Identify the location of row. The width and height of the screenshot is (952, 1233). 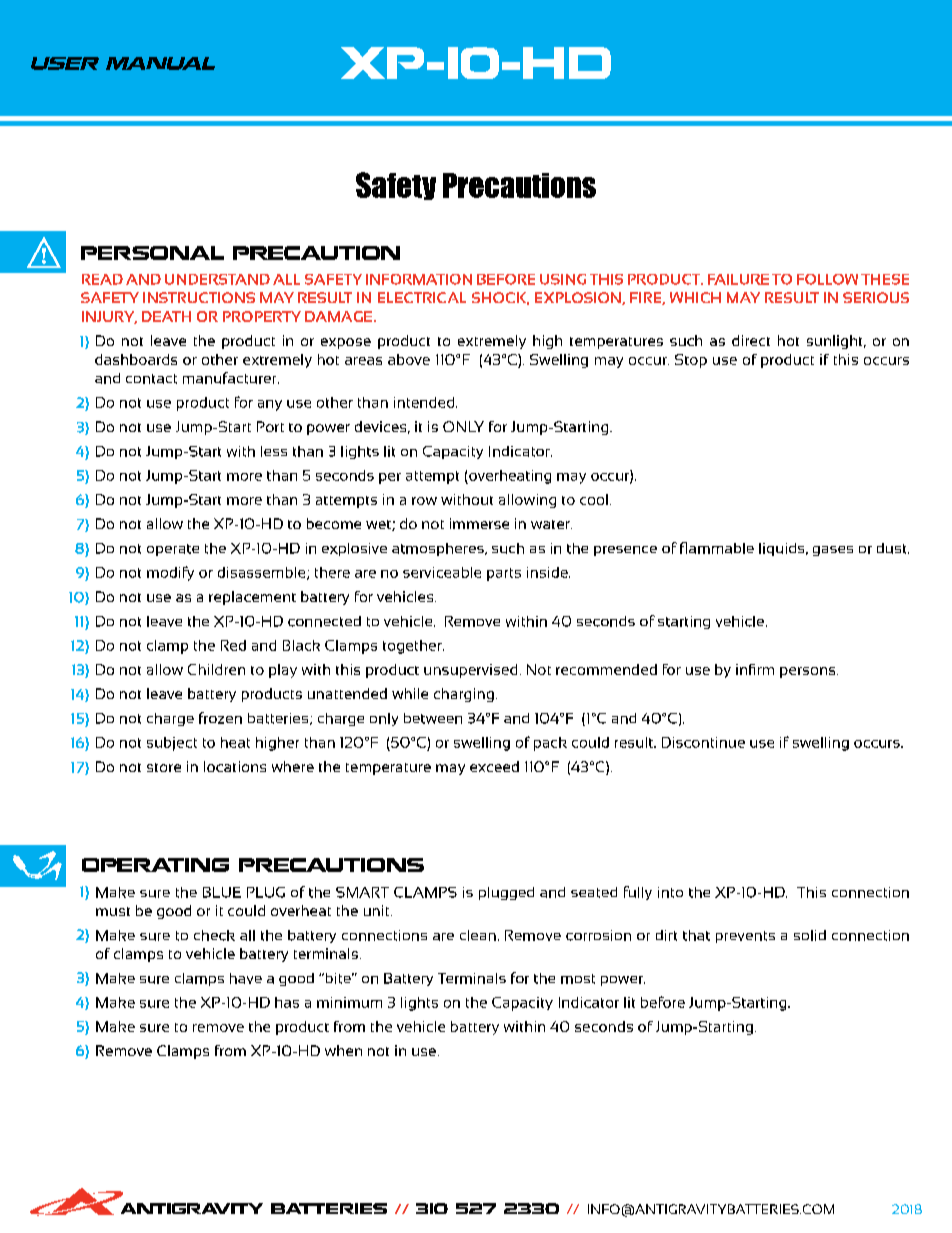
(424, 501).
